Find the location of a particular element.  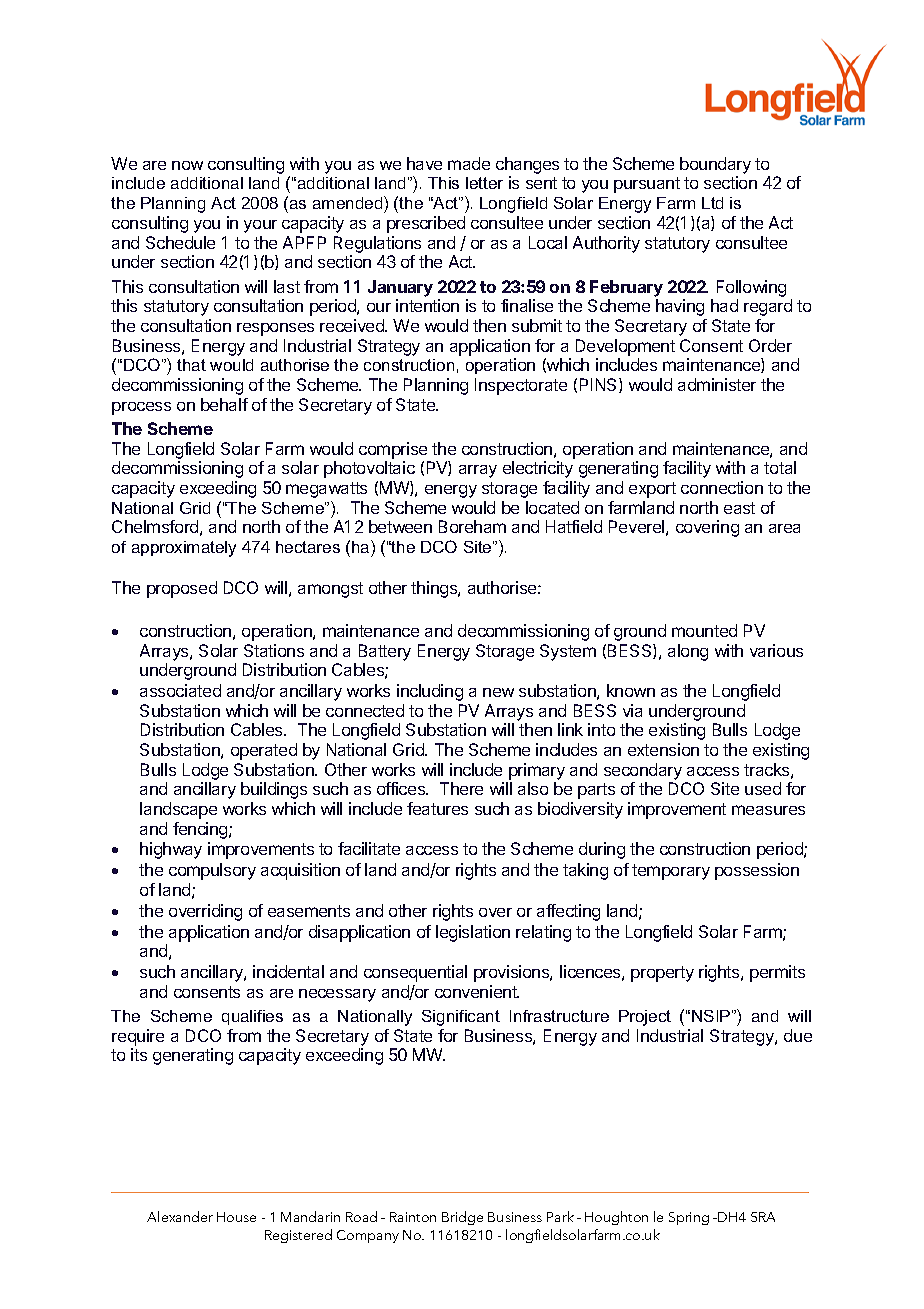

new is located at coordinates (498, 692).
